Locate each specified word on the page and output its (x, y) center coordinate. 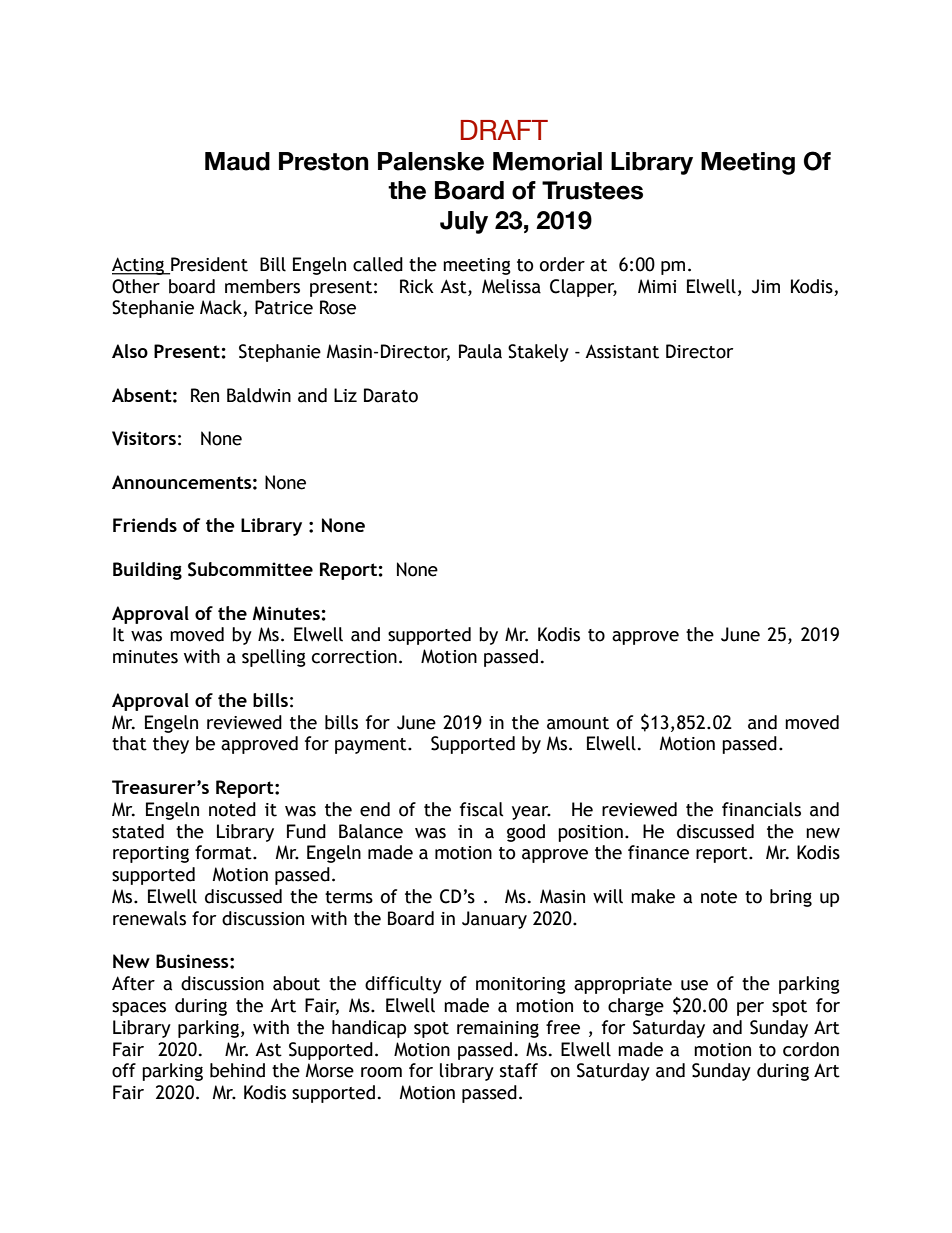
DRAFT (504, 130)
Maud (237, 161)
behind (237, 1070)
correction (354, 657)
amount (578, 723)
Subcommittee (250, 569)
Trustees (592, 190)
